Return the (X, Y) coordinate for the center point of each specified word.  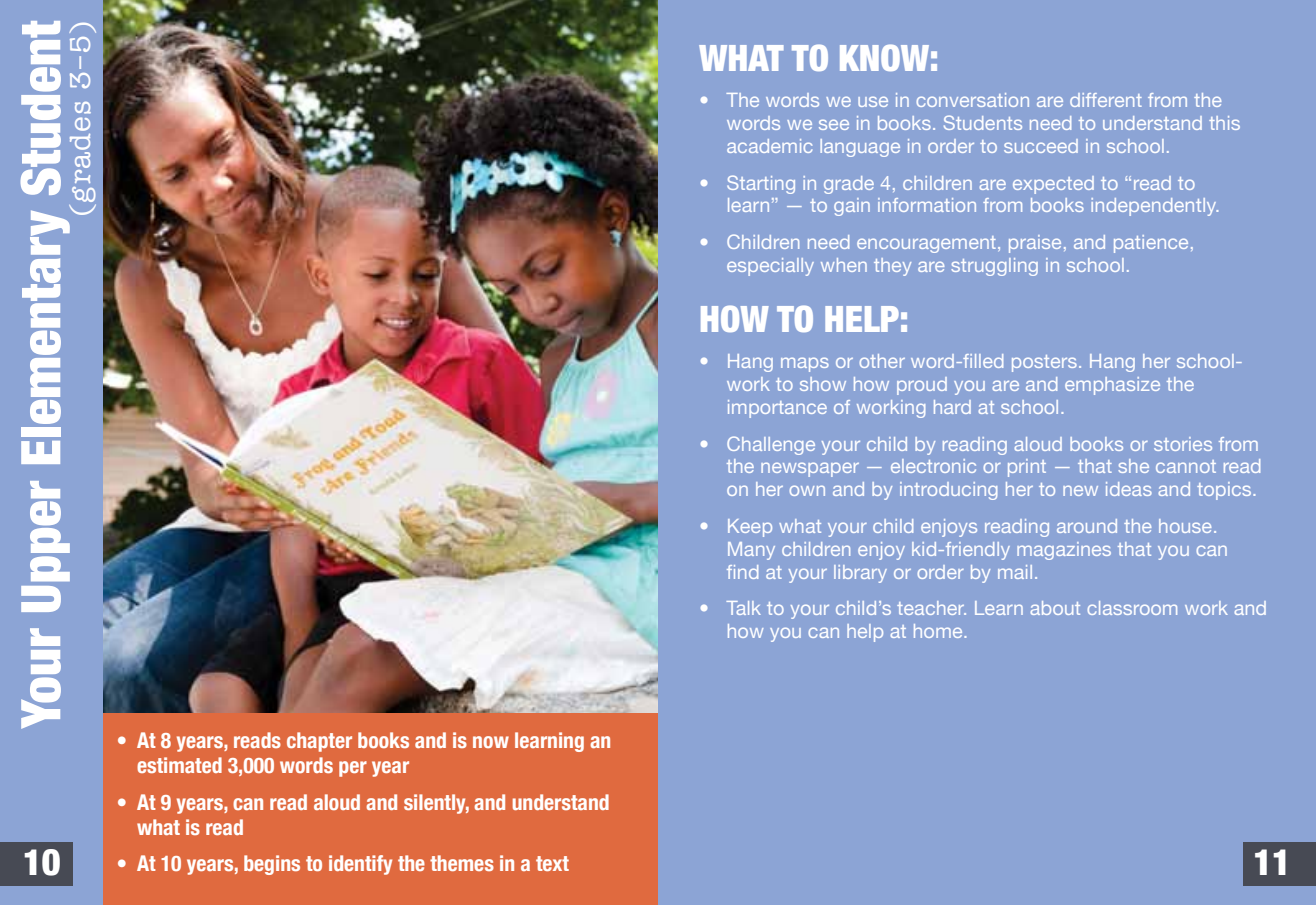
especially (770, 267)
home (939, 631)
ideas (1129, 489)
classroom (1132, 608)
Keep (750, 528)
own (807, 490)
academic (769, 146)
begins (272, 865)
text (552, 863)
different (1106, 100)
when (844, 265)
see (834, 124)
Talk (743, 608)
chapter (319, 742)
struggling (994, 267)
